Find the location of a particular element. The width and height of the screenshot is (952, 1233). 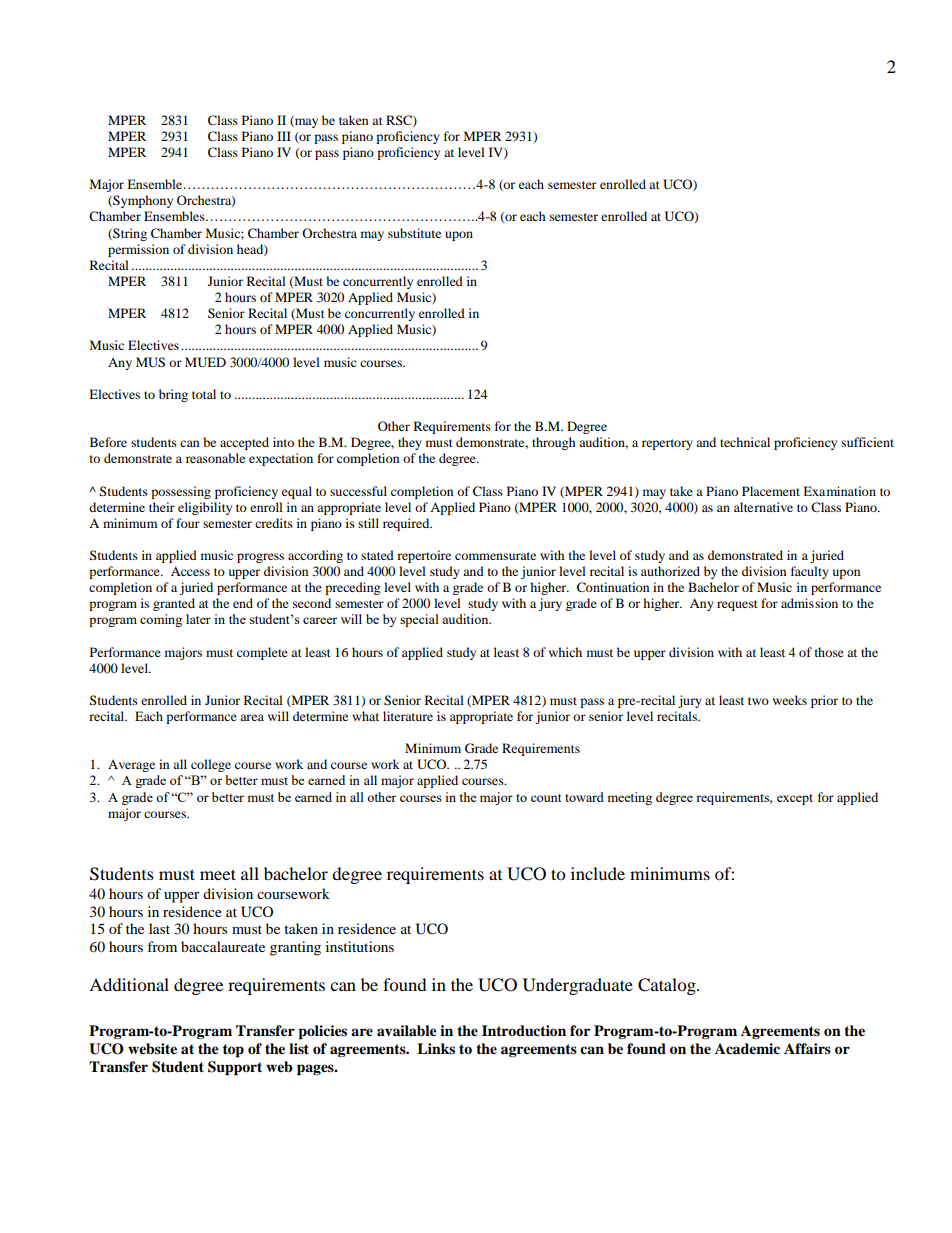

Academic is located at coordinates (747, 1048).
